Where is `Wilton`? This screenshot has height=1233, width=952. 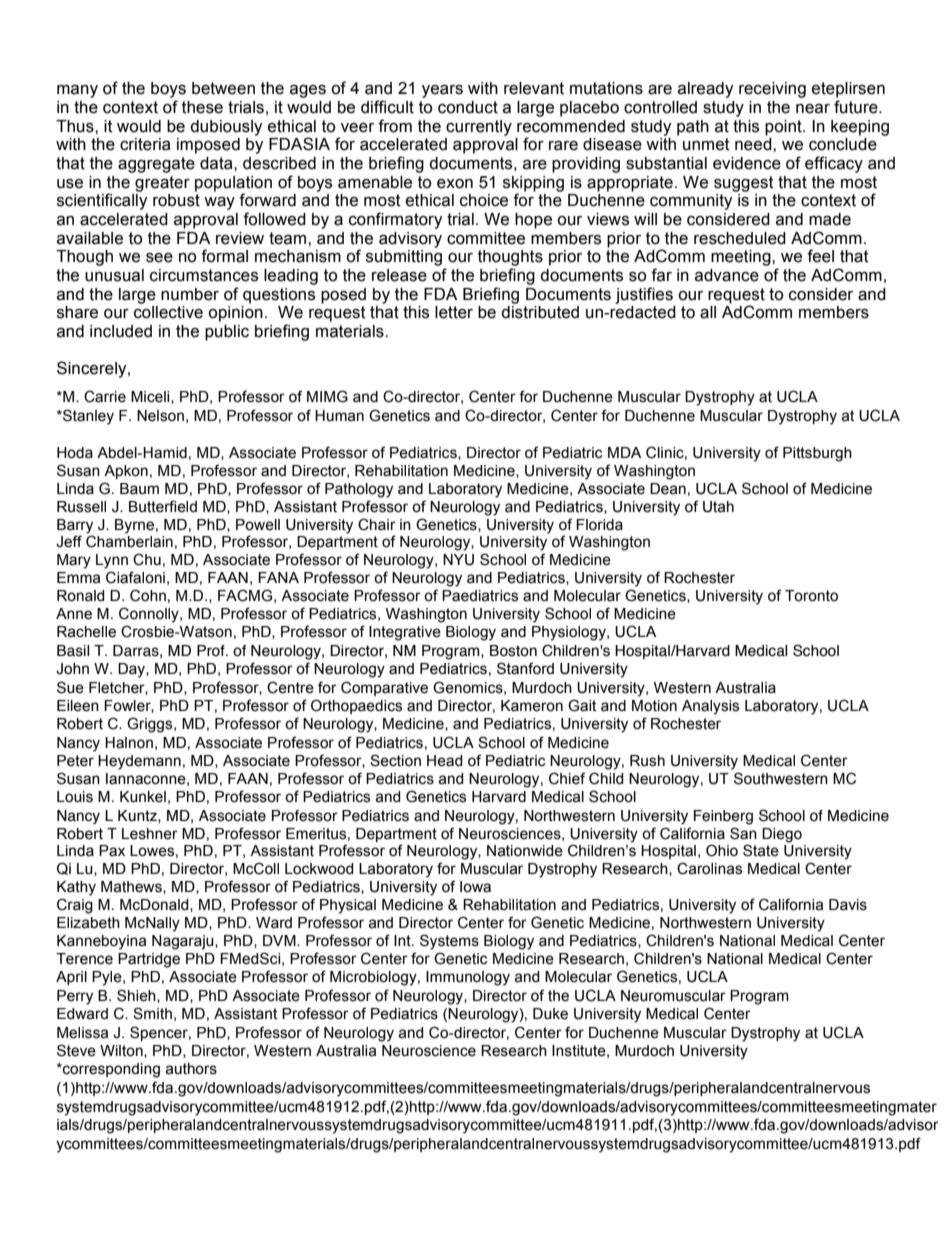 Wilton is located at coordinates (122, 1051).
